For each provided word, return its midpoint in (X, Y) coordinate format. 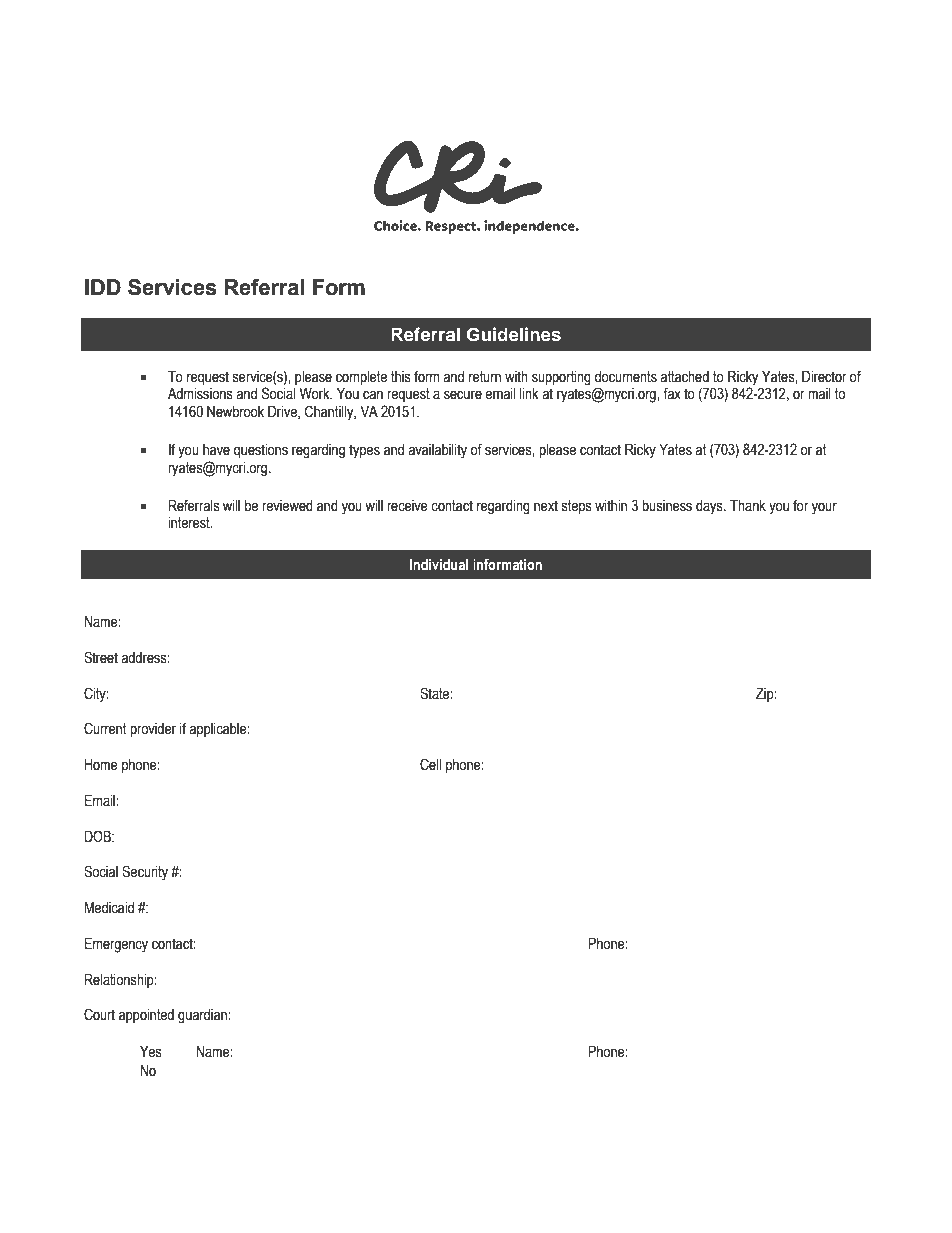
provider (153, 730)
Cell (430, 764)
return (485, 377)
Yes (151, 1052)
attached (684, 377)
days (710, 507)
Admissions (200, 394)
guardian (203, 1016)
